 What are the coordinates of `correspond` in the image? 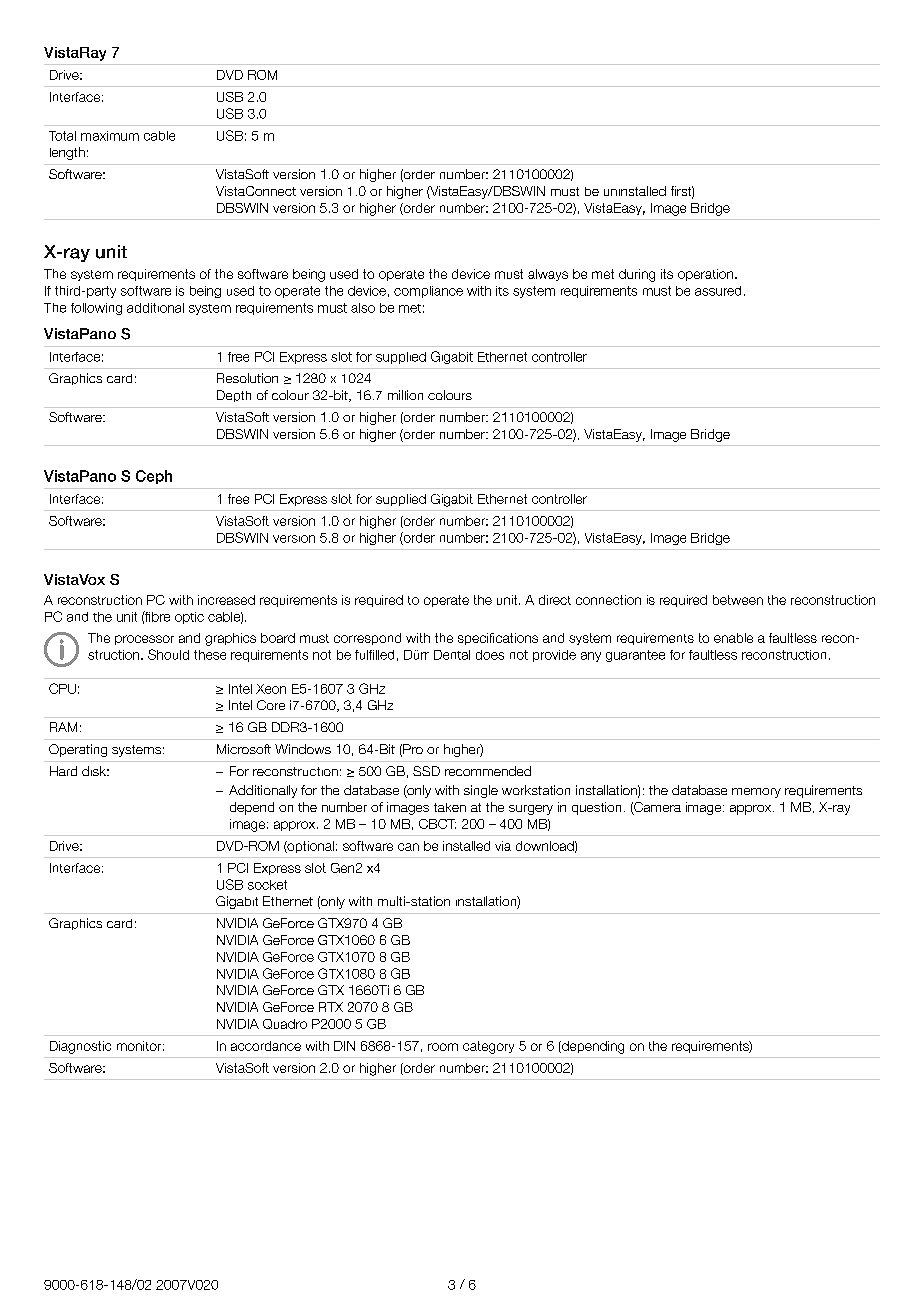 It's located at (367, 639).
